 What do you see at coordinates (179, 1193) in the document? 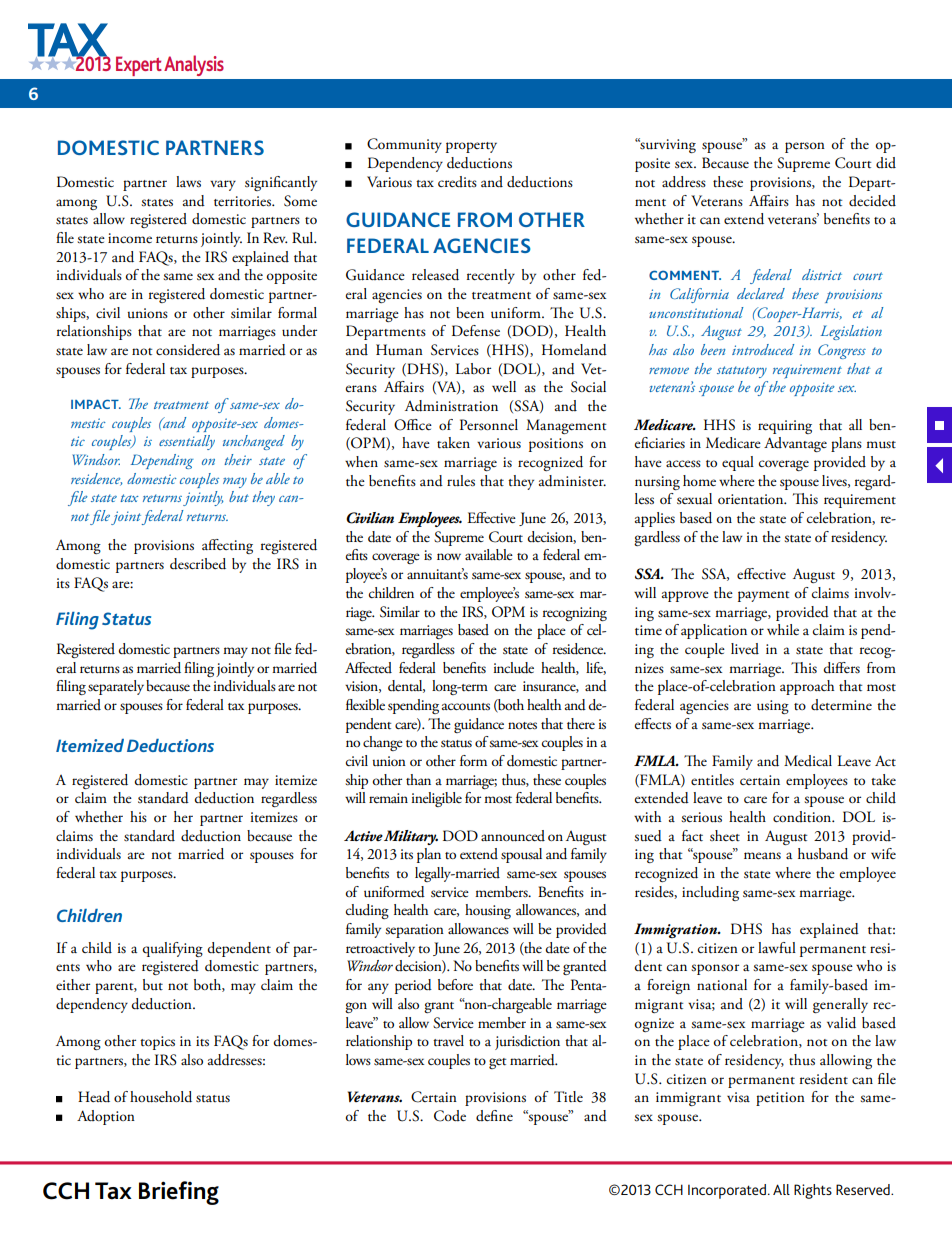
I see `Briefing` at bounding box center [179, 1193].
